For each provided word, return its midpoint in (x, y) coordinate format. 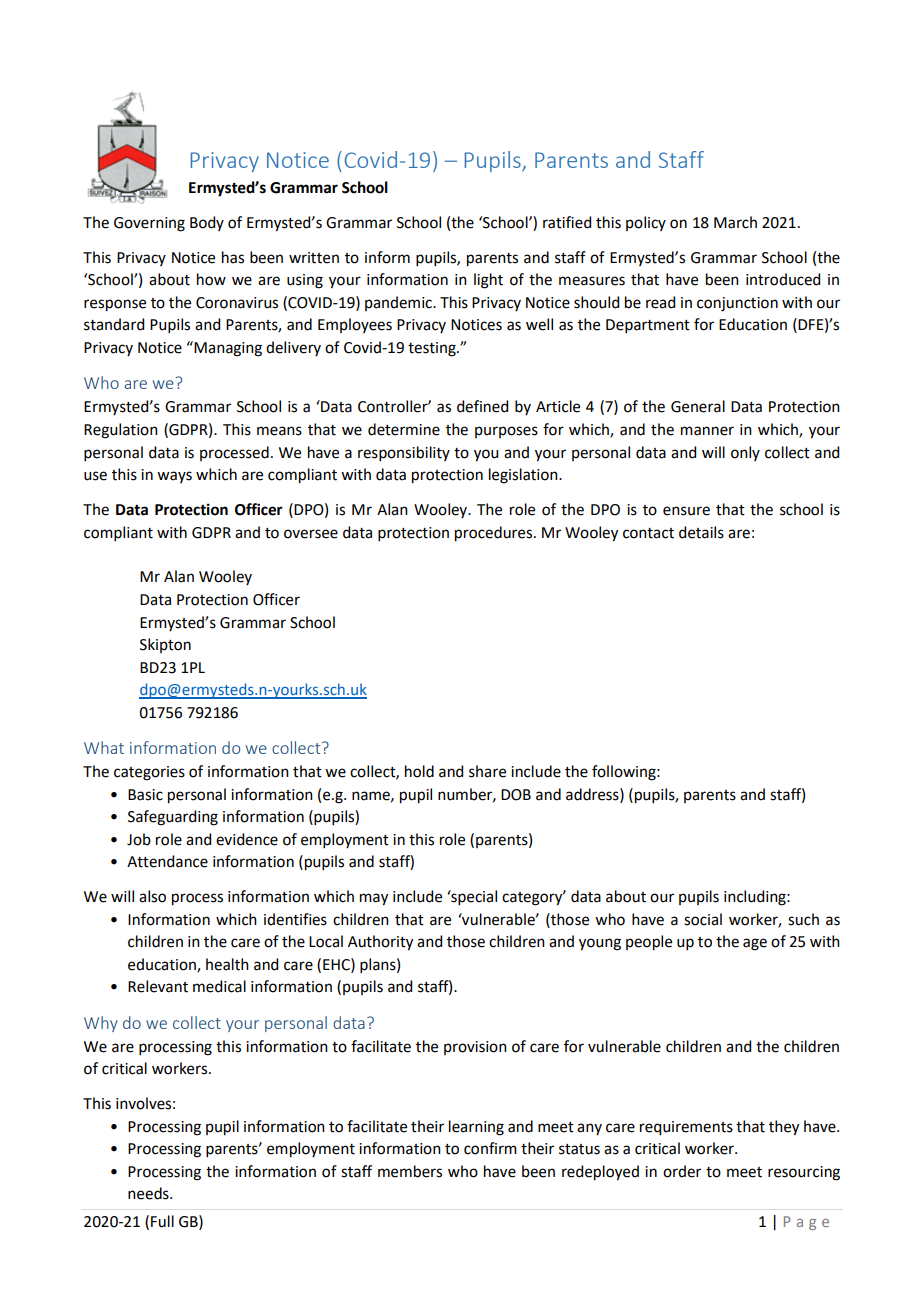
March (735, 222)
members (410, 1171)
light (488, 281)
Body (207, 223)
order (682, 1171)
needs (149, 1193)
